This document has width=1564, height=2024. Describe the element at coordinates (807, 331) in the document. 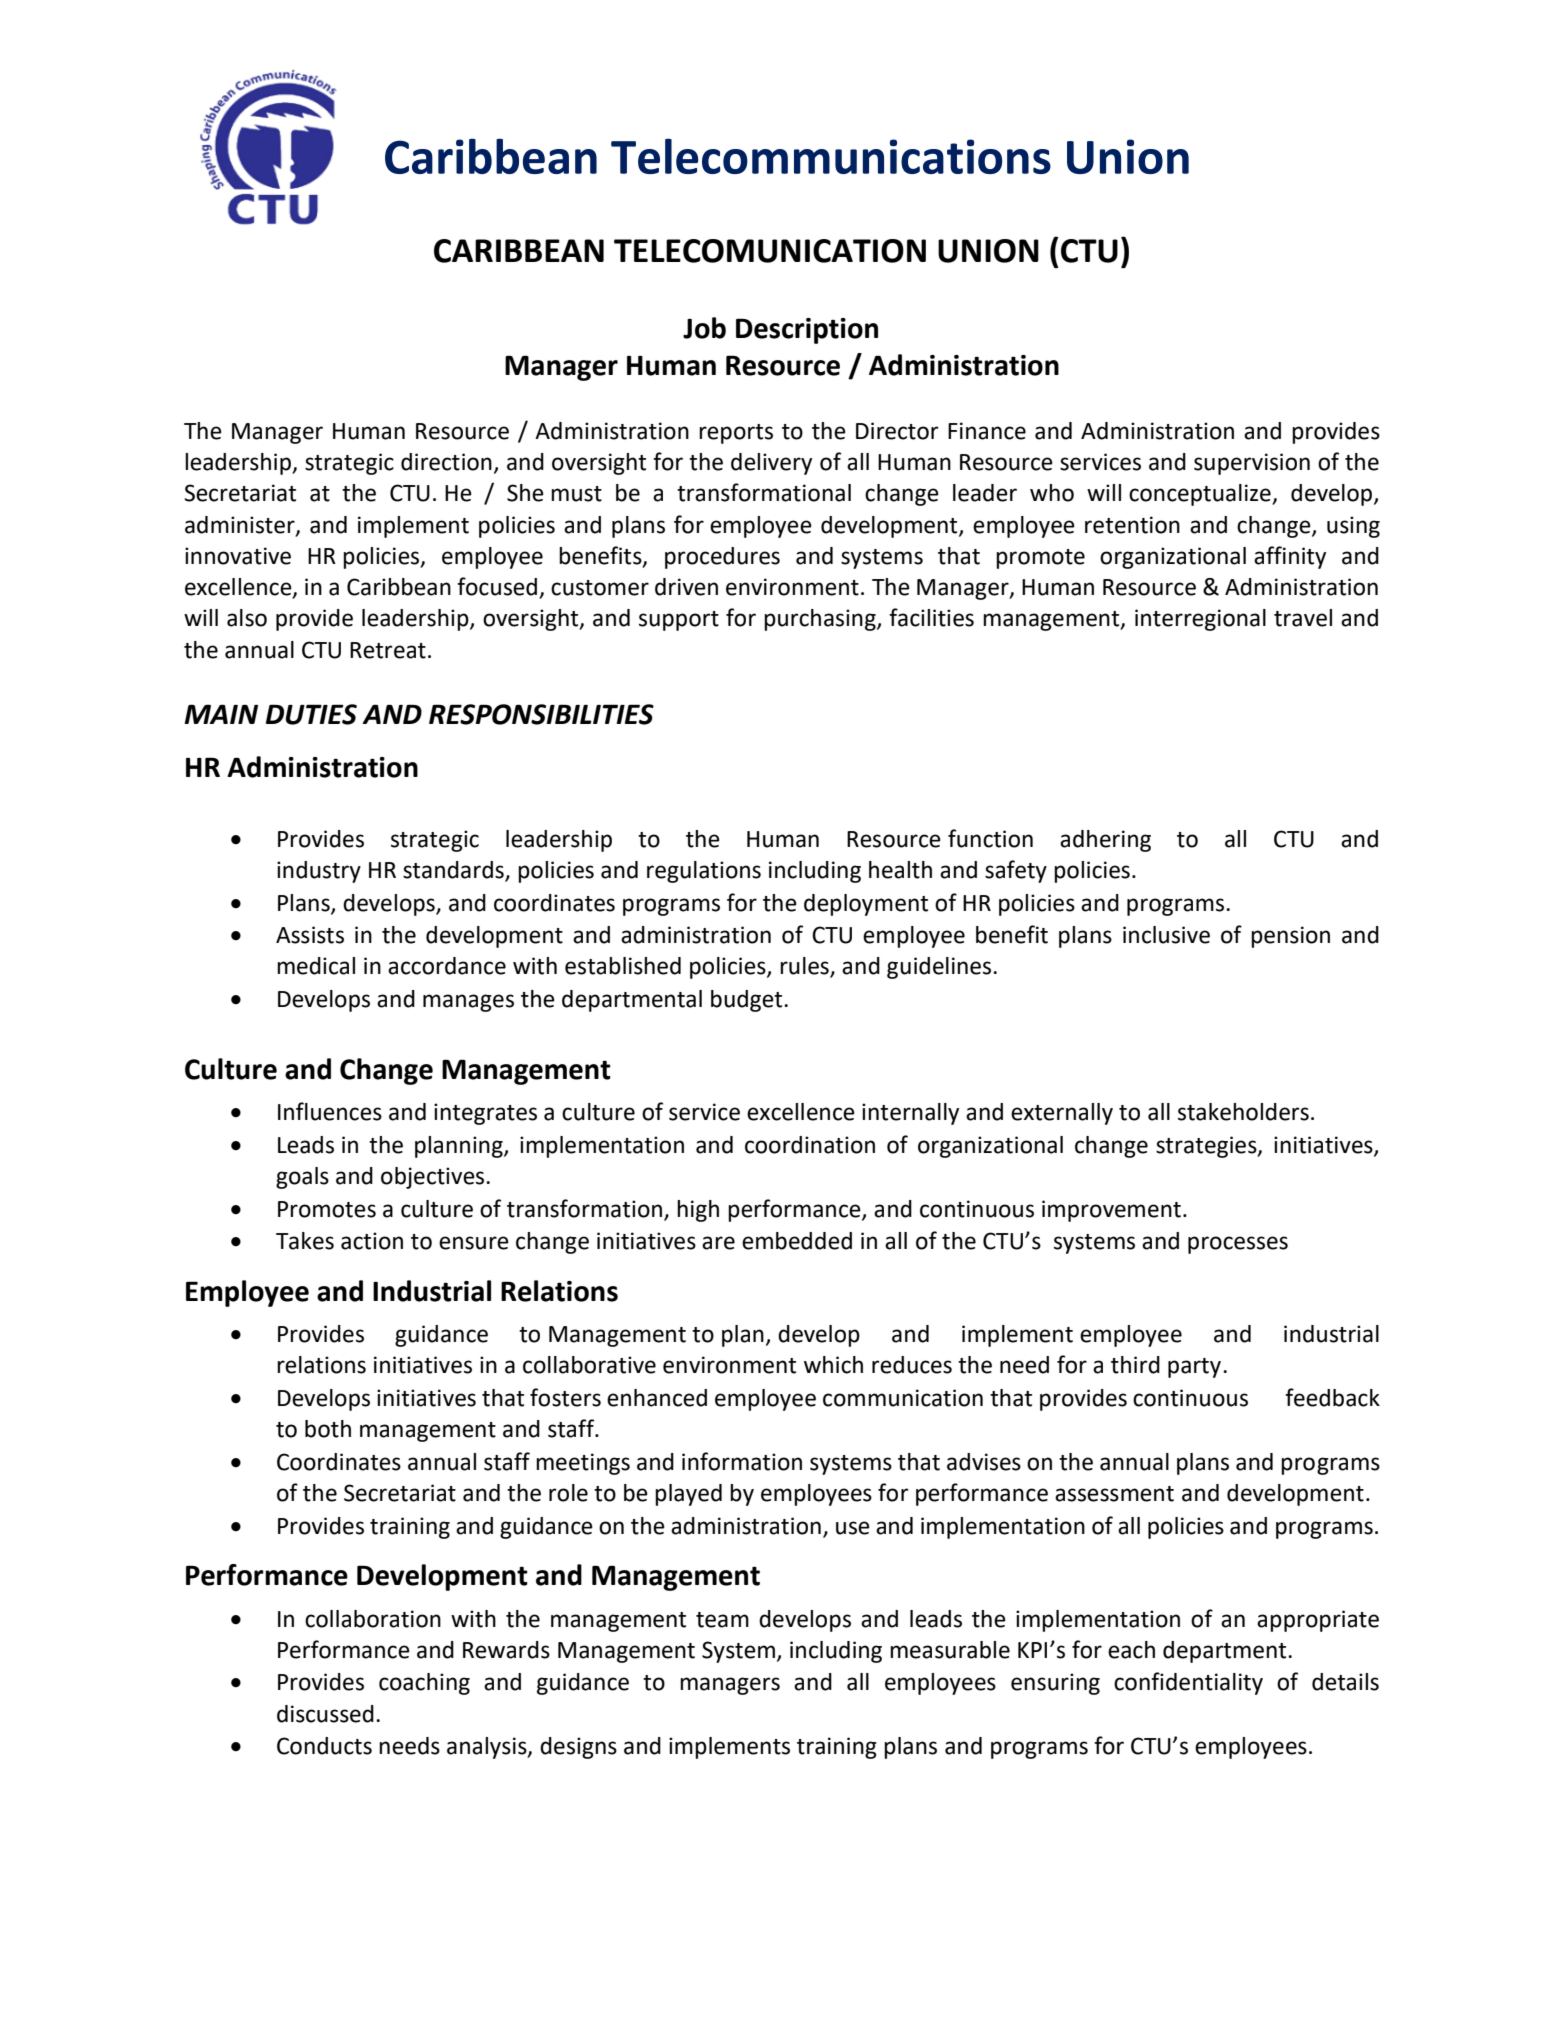

I see `Description` at that location.
